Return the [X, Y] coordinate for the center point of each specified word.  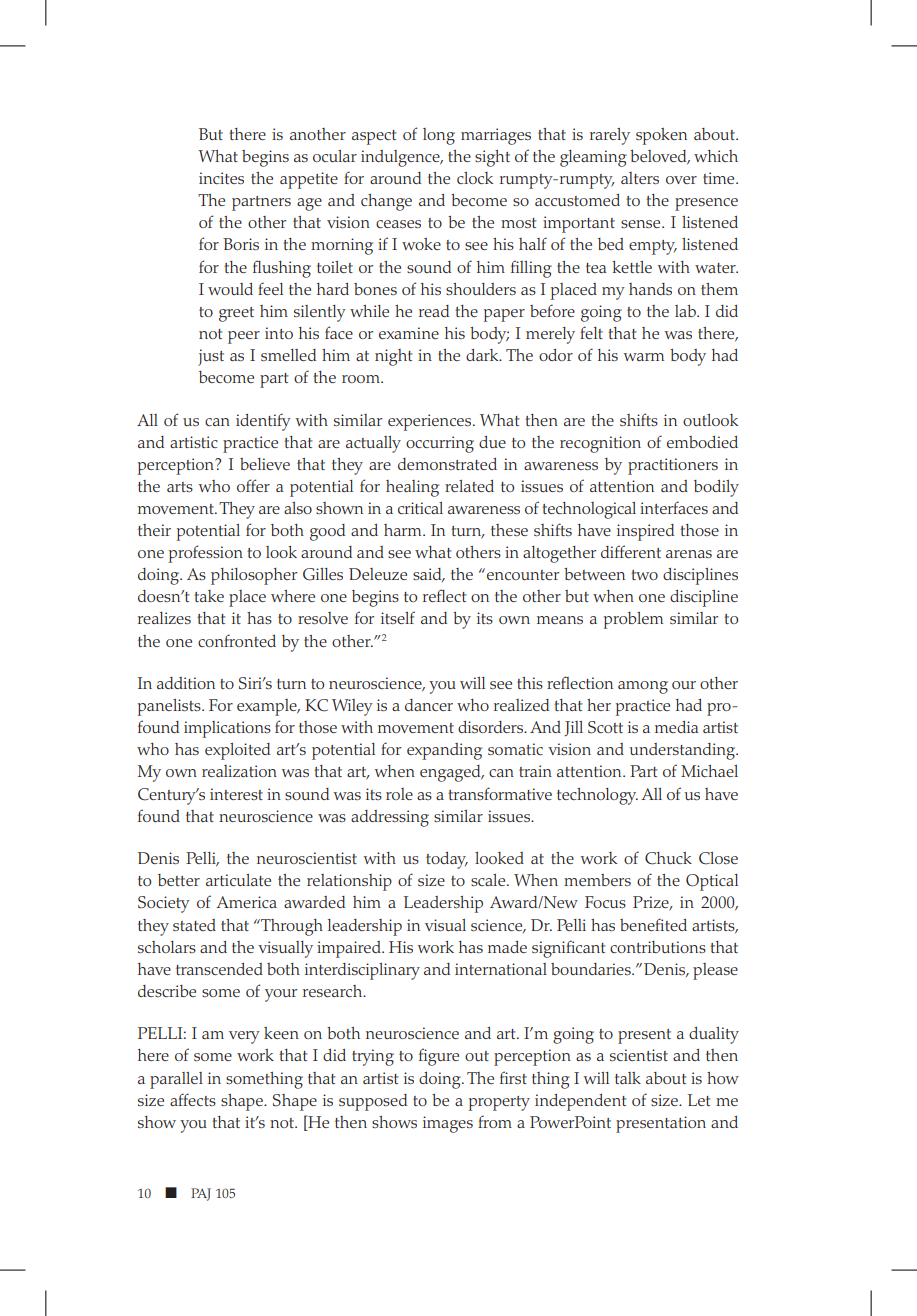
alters [640, 178]
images [448, 1124]
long [439, 136]
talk [628, 1078]
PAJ [201, 1194]
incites [221, 178]
